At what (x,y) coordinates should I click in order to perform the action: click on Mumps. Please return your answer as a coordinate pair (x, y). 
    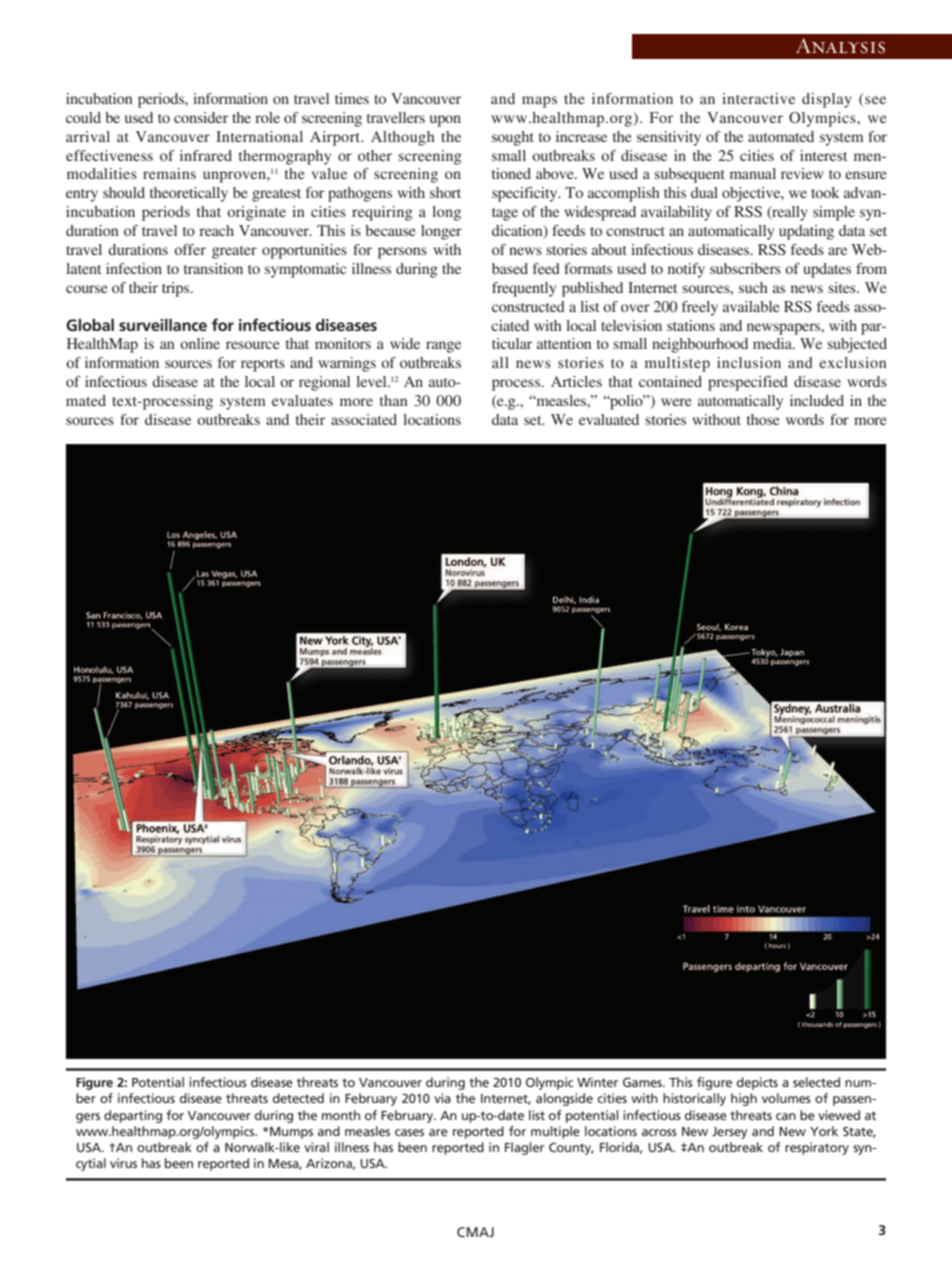
    Looking at the image, I should click on (291, 1133).
